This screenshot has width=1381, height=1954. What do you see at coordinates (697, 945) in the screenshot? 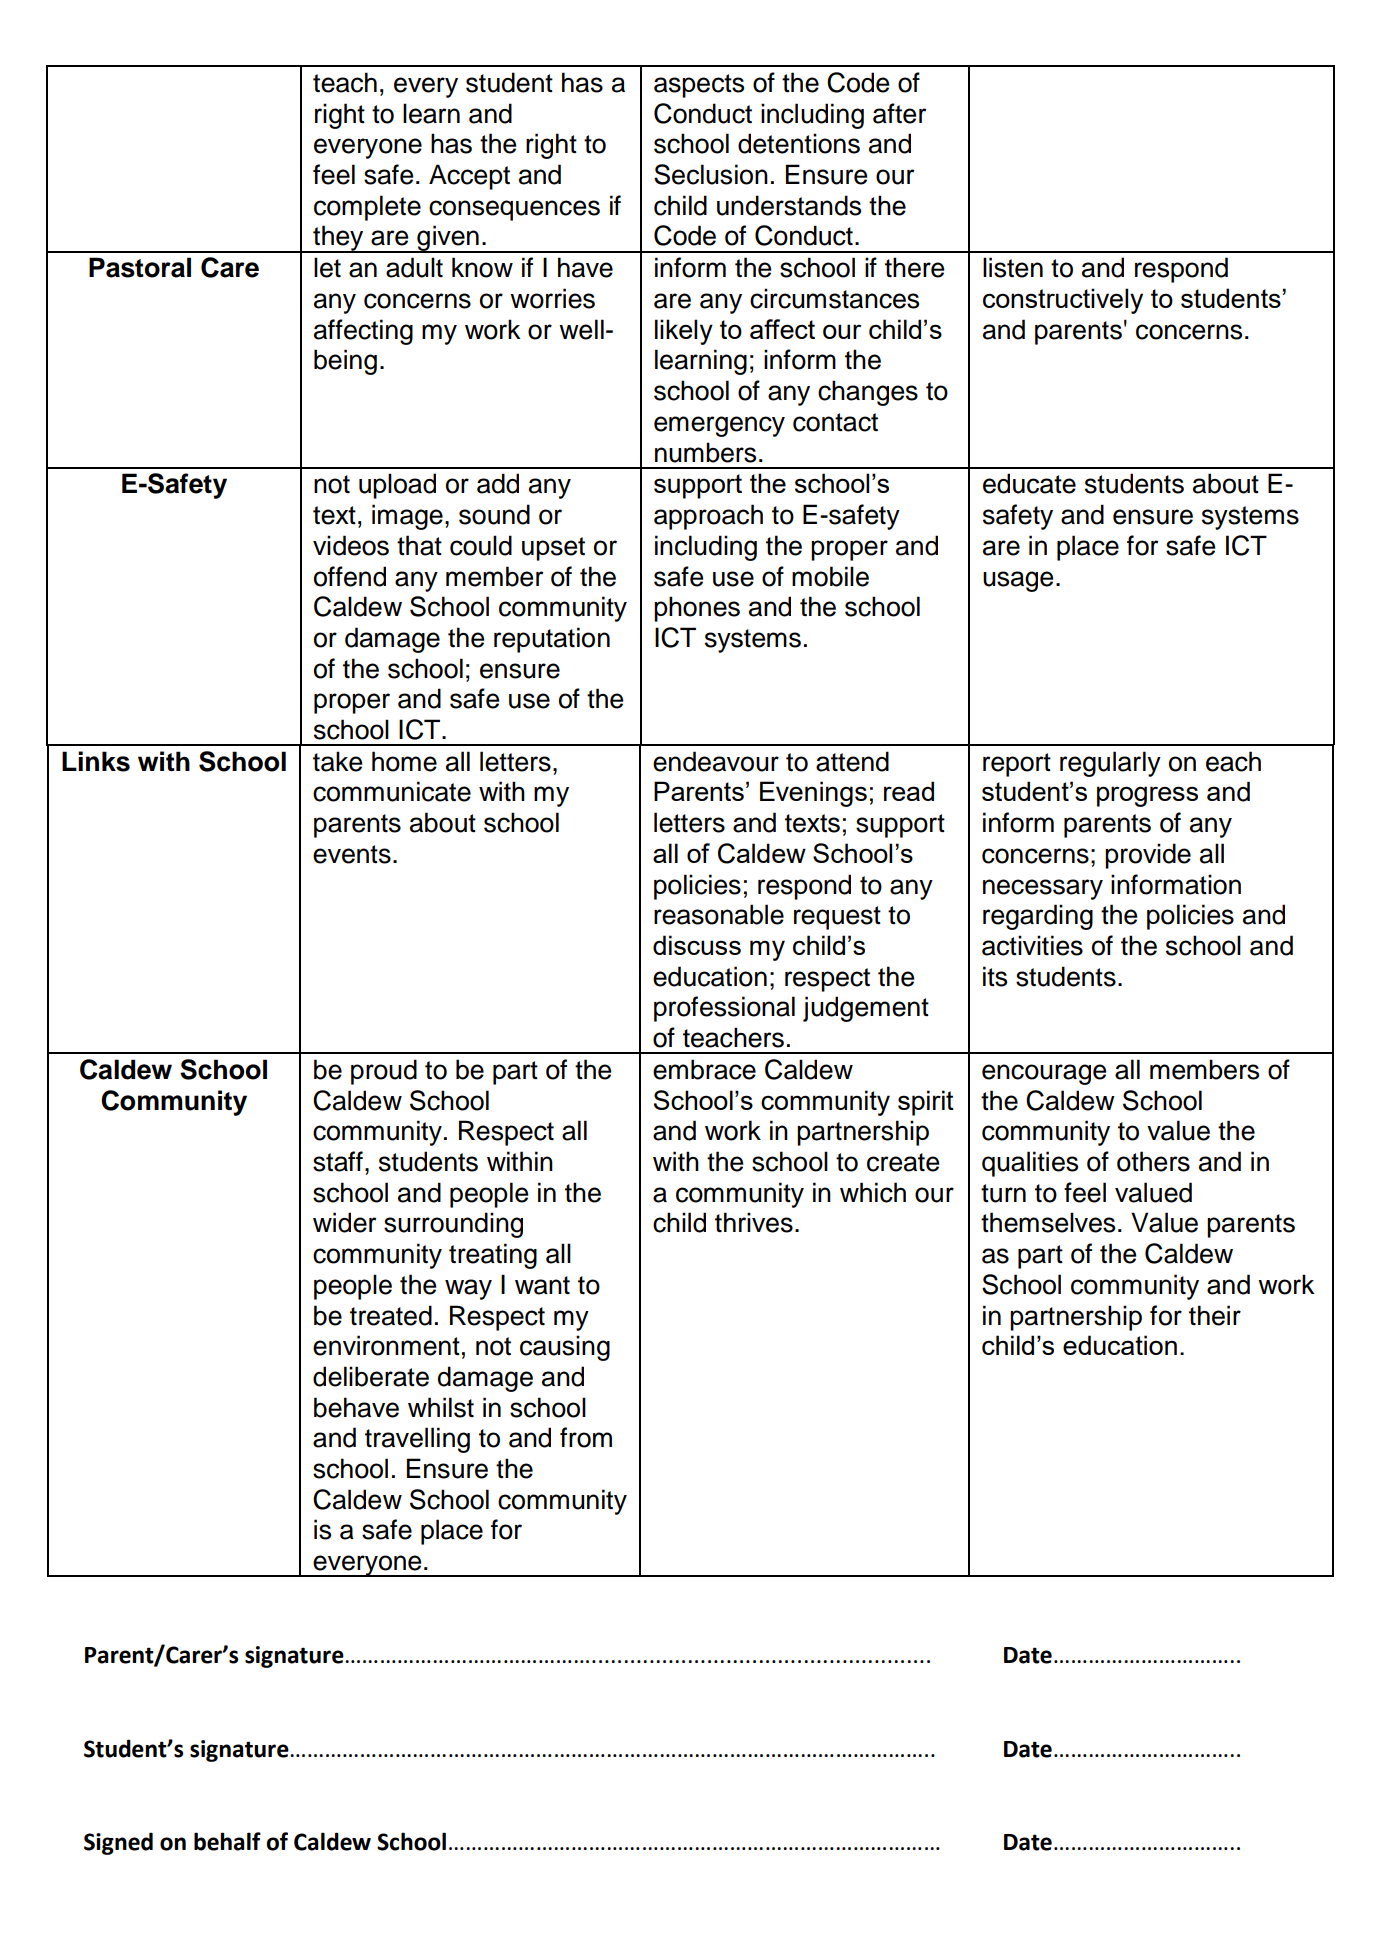
I see `discuss` at bounding box center [697, 945].
